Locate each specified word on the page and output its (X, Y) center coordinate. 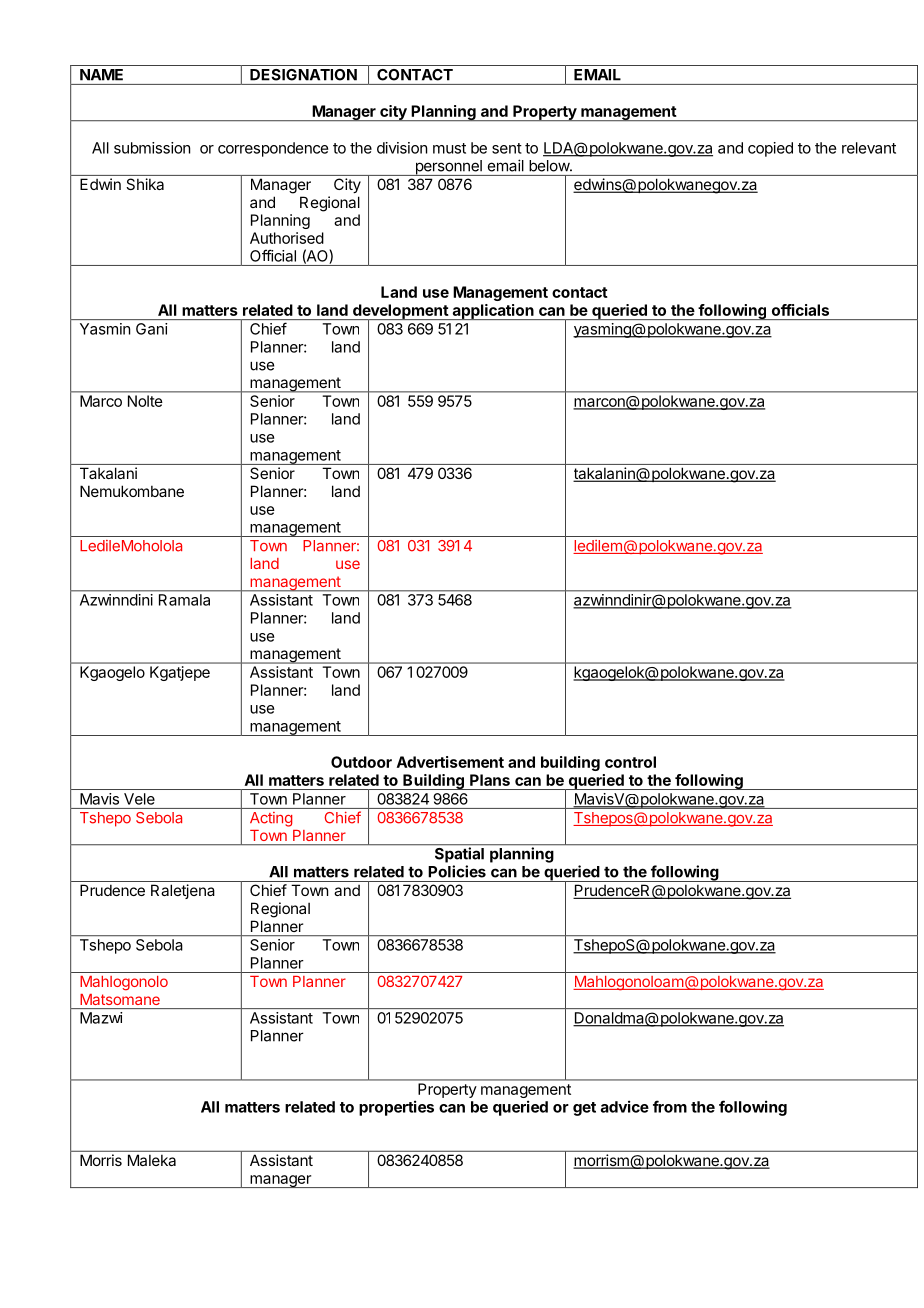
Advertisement (450, 762)
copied (770, 149)
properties (396, 1108)
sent (507, 148)
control (630, 762)
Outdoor (361, 762)
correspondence (273, 149)
